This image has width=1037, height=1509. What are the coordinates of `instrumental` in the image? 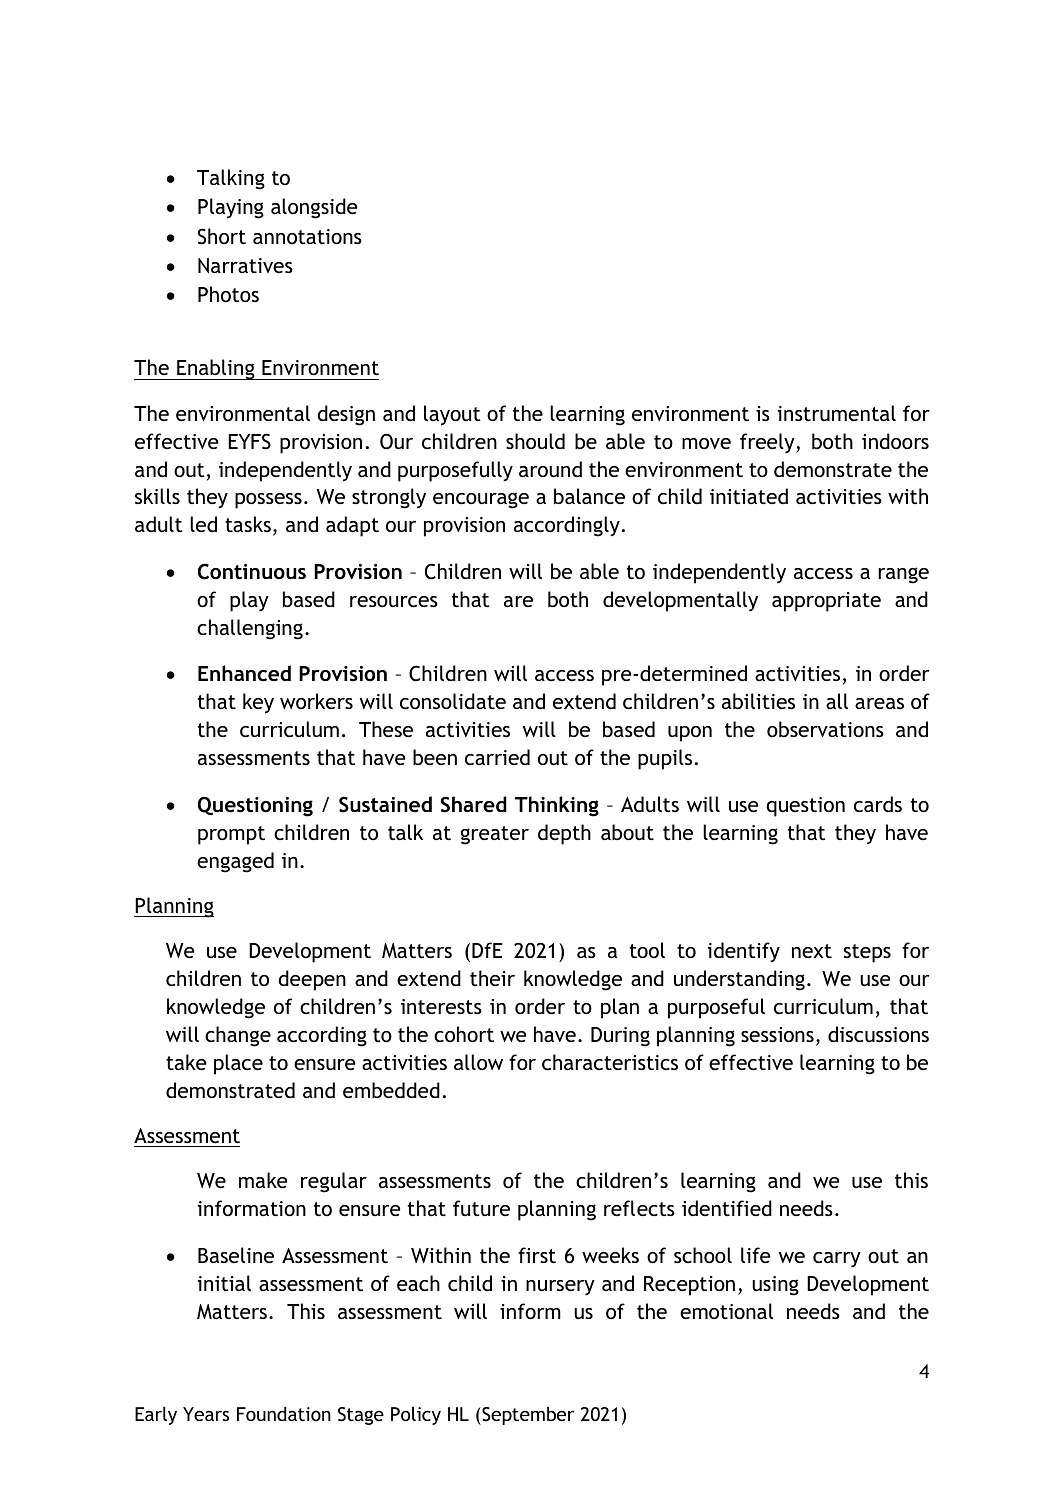 It's located at (837, 413).
